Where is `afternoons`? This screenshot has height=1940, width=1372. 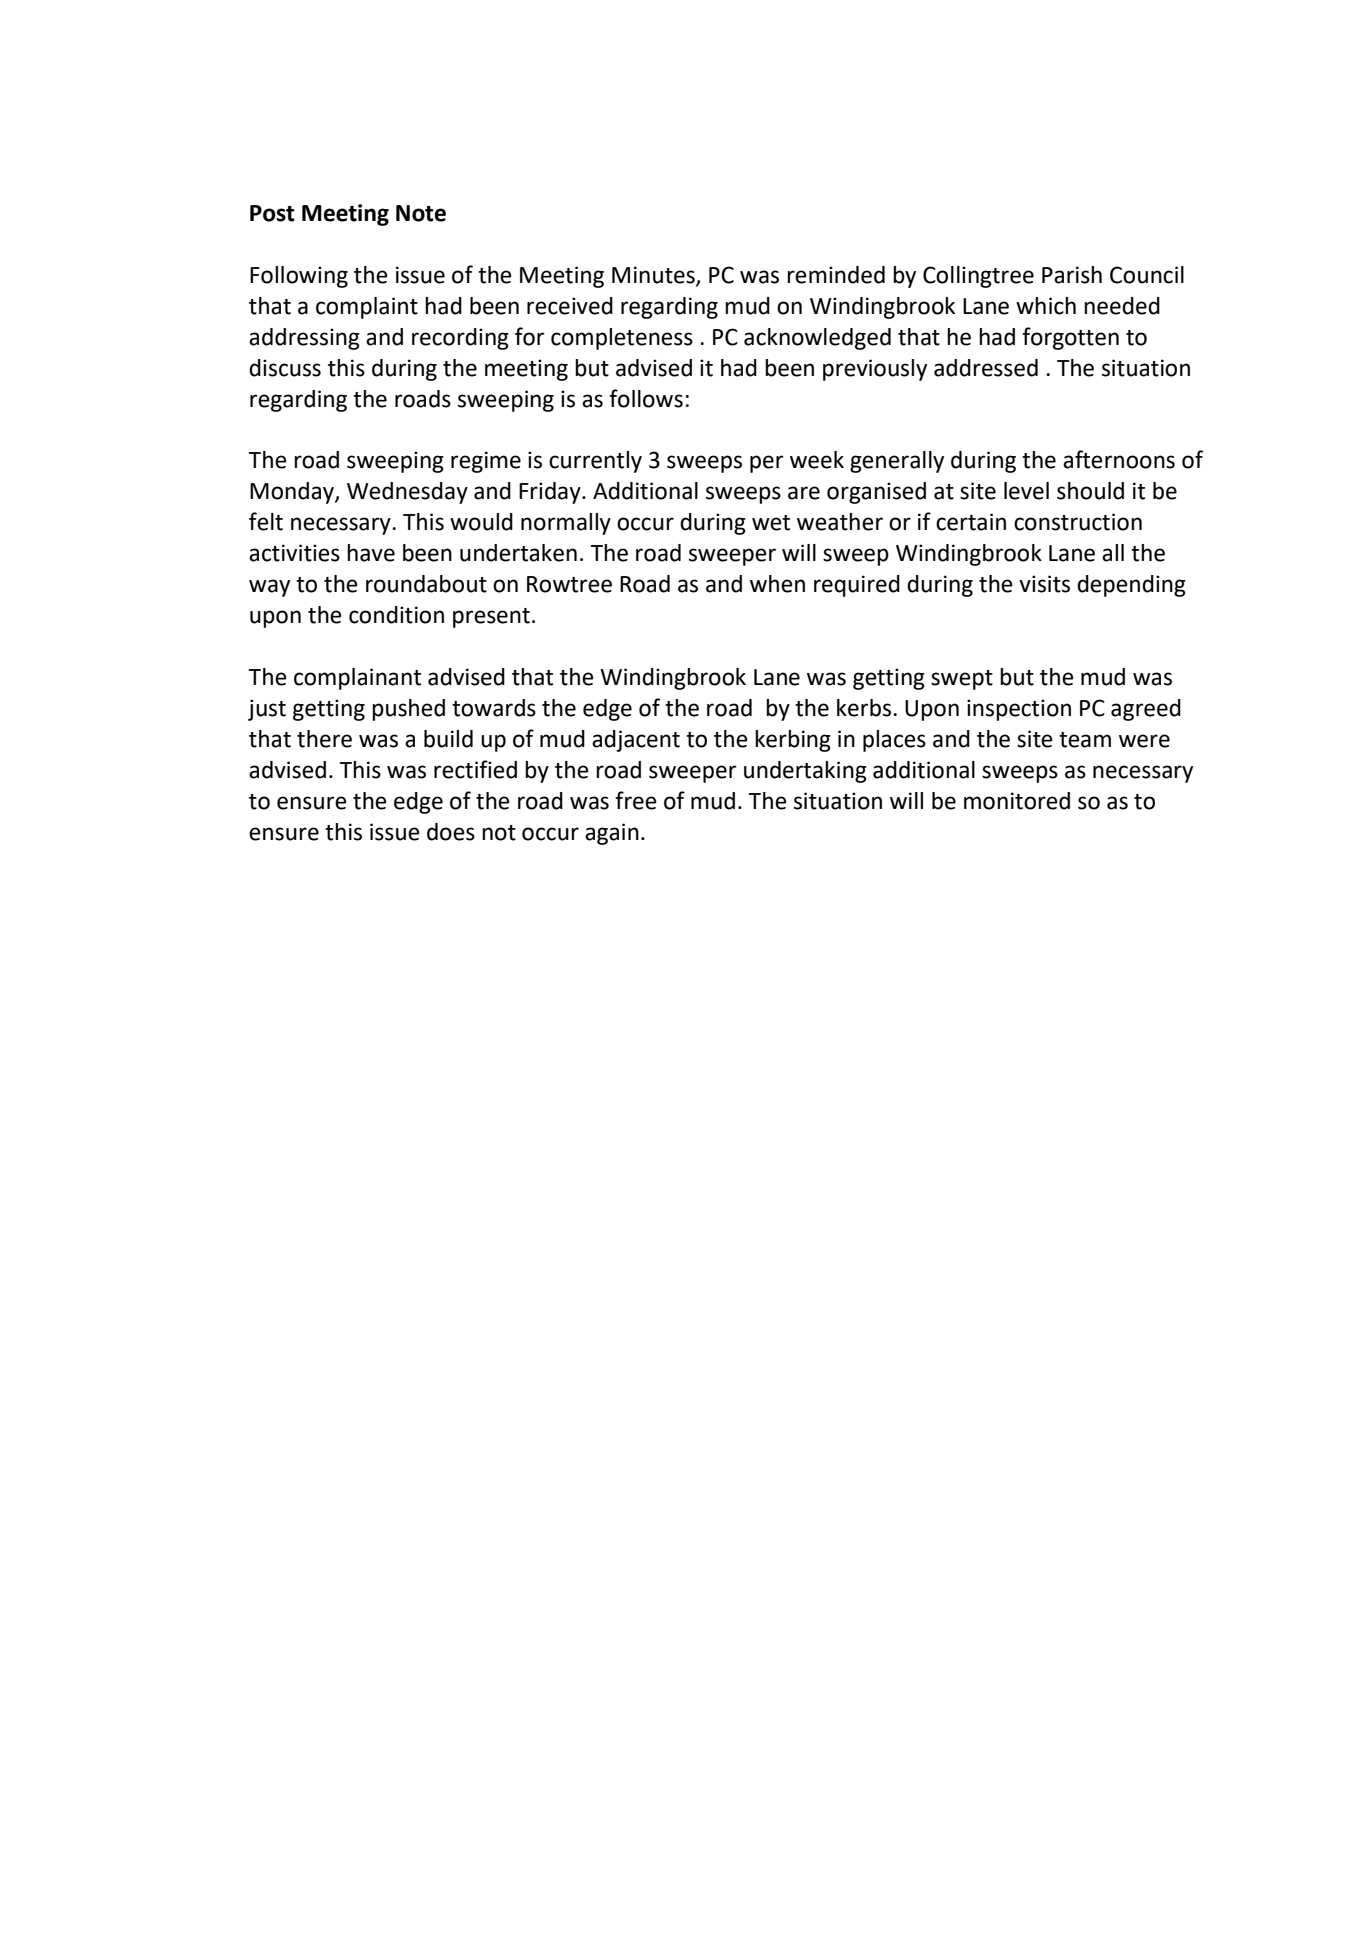
afternoons is located at coordinates (1119, 459).
